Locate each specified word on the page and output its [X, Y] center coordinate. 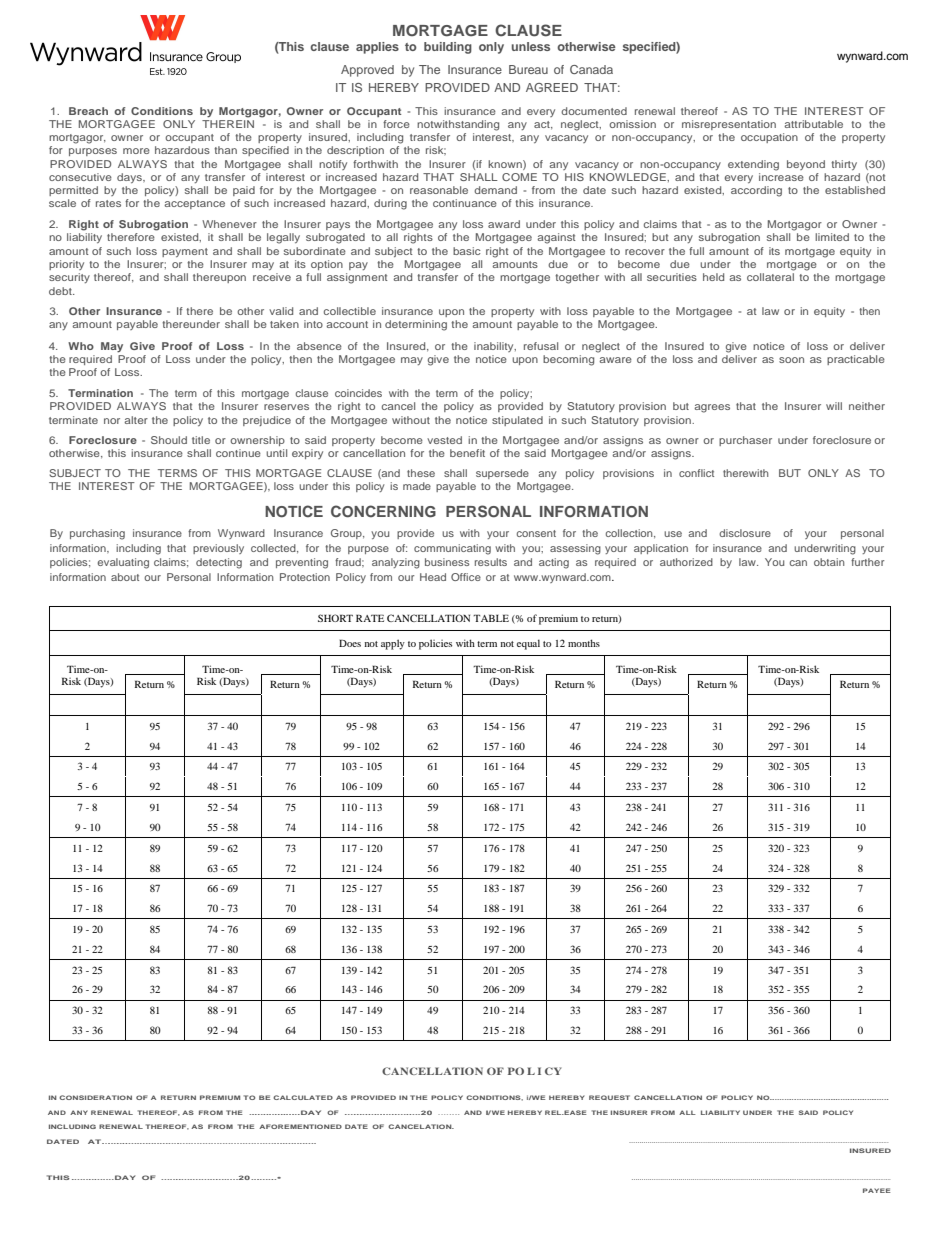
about [125, 577]
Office [466, 577]
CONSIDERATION [95, 1097]
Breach [88, 111]
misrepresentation [729, 125]
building [448, 48]
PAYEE [877, 1190]
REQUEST [609, 1097]
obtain [829, 562]
